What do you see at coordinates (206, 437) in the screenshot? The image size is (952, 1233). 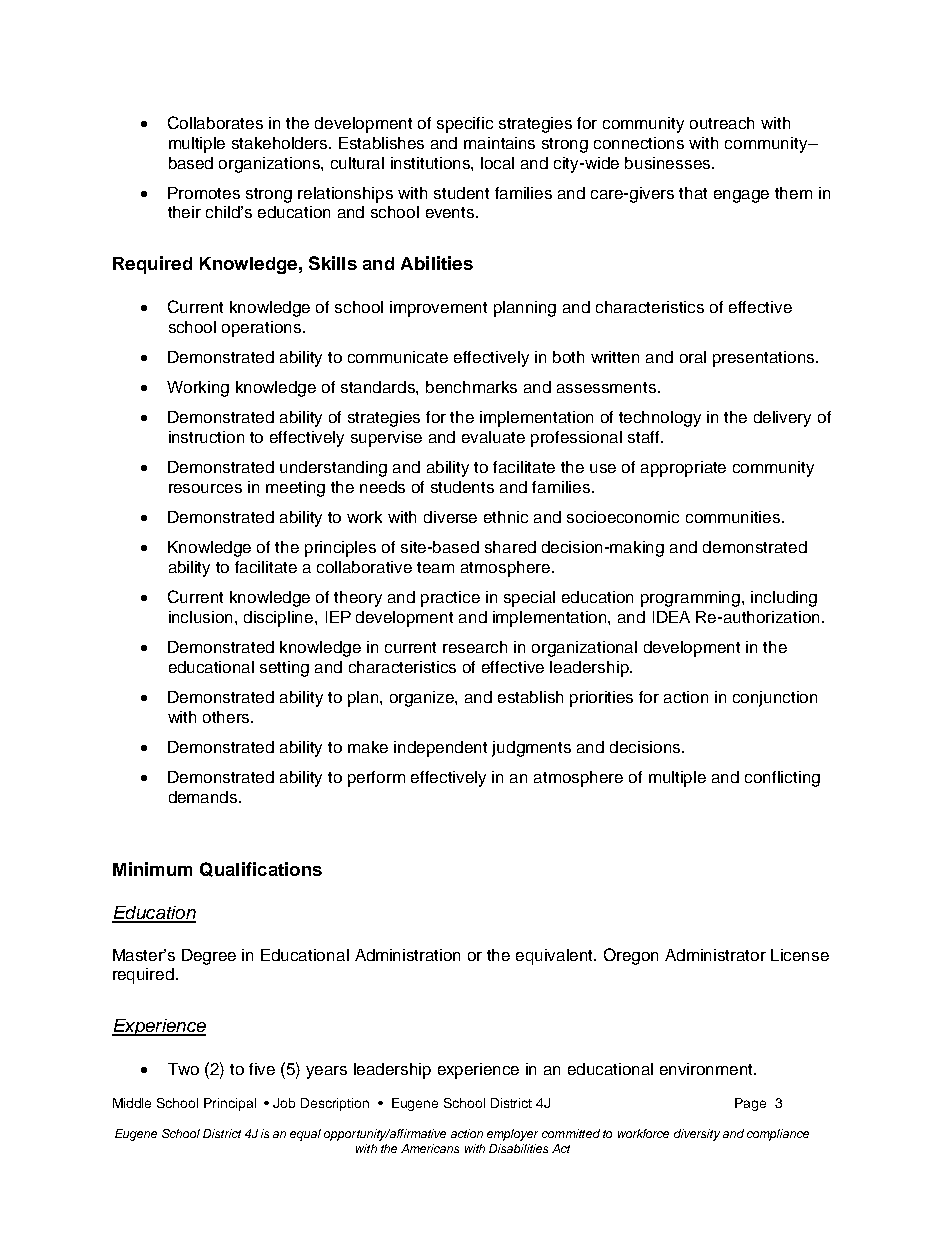 I see `instruction` at bounding box center [206, 437].
